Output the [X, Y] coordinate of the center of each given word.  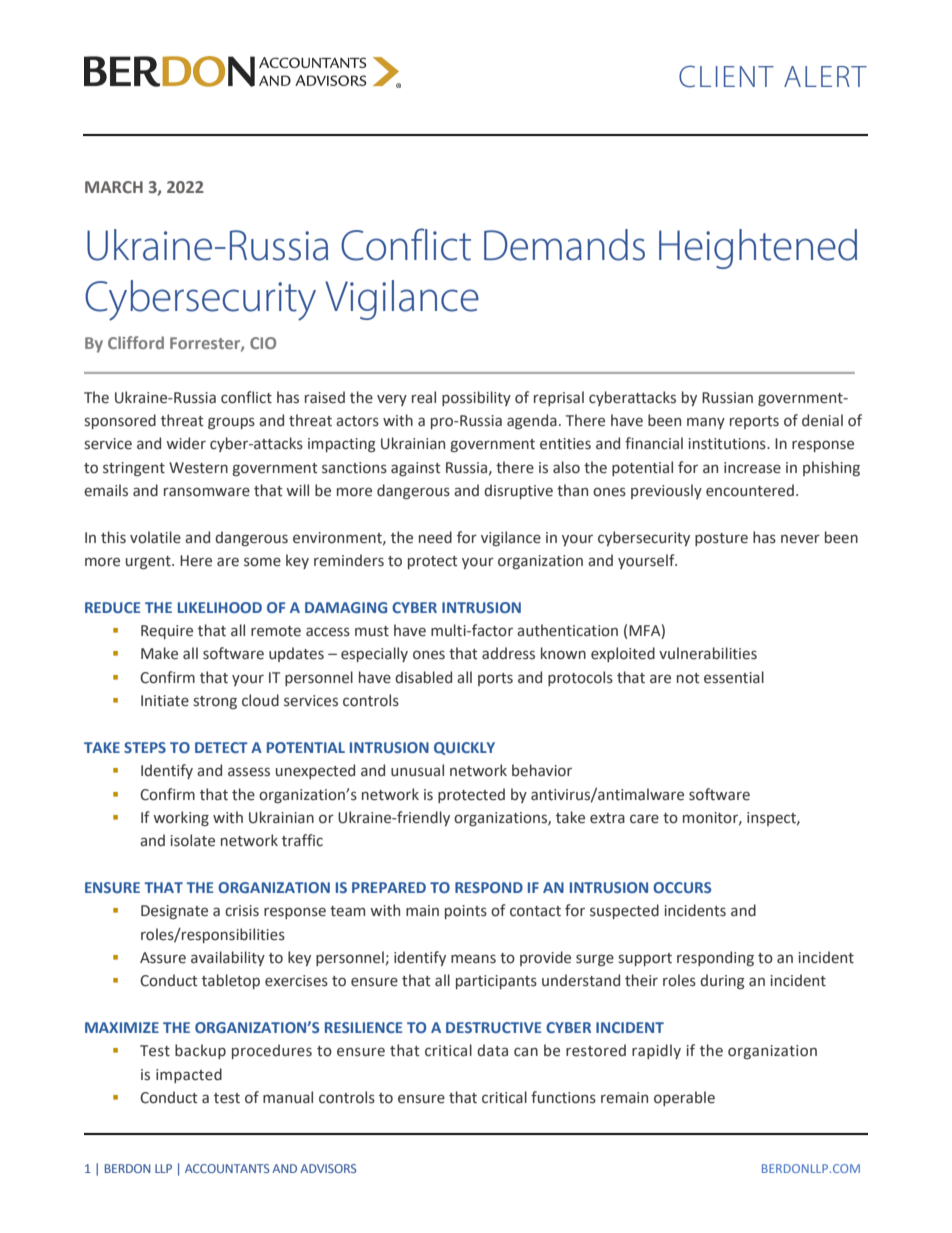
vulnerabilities [708, 653]
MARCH [114, 187]
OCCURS [682, 887]
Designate [174, 912]
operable [684, 1098]
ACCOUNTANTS [227, 1168]
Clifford [136, 342]
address [508, 653]
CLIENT [726, 76]
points [466, 912]
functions [563, 1097]
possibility [476, 398]
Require [167, 632]
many [706, 423]
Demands [564, 245]
